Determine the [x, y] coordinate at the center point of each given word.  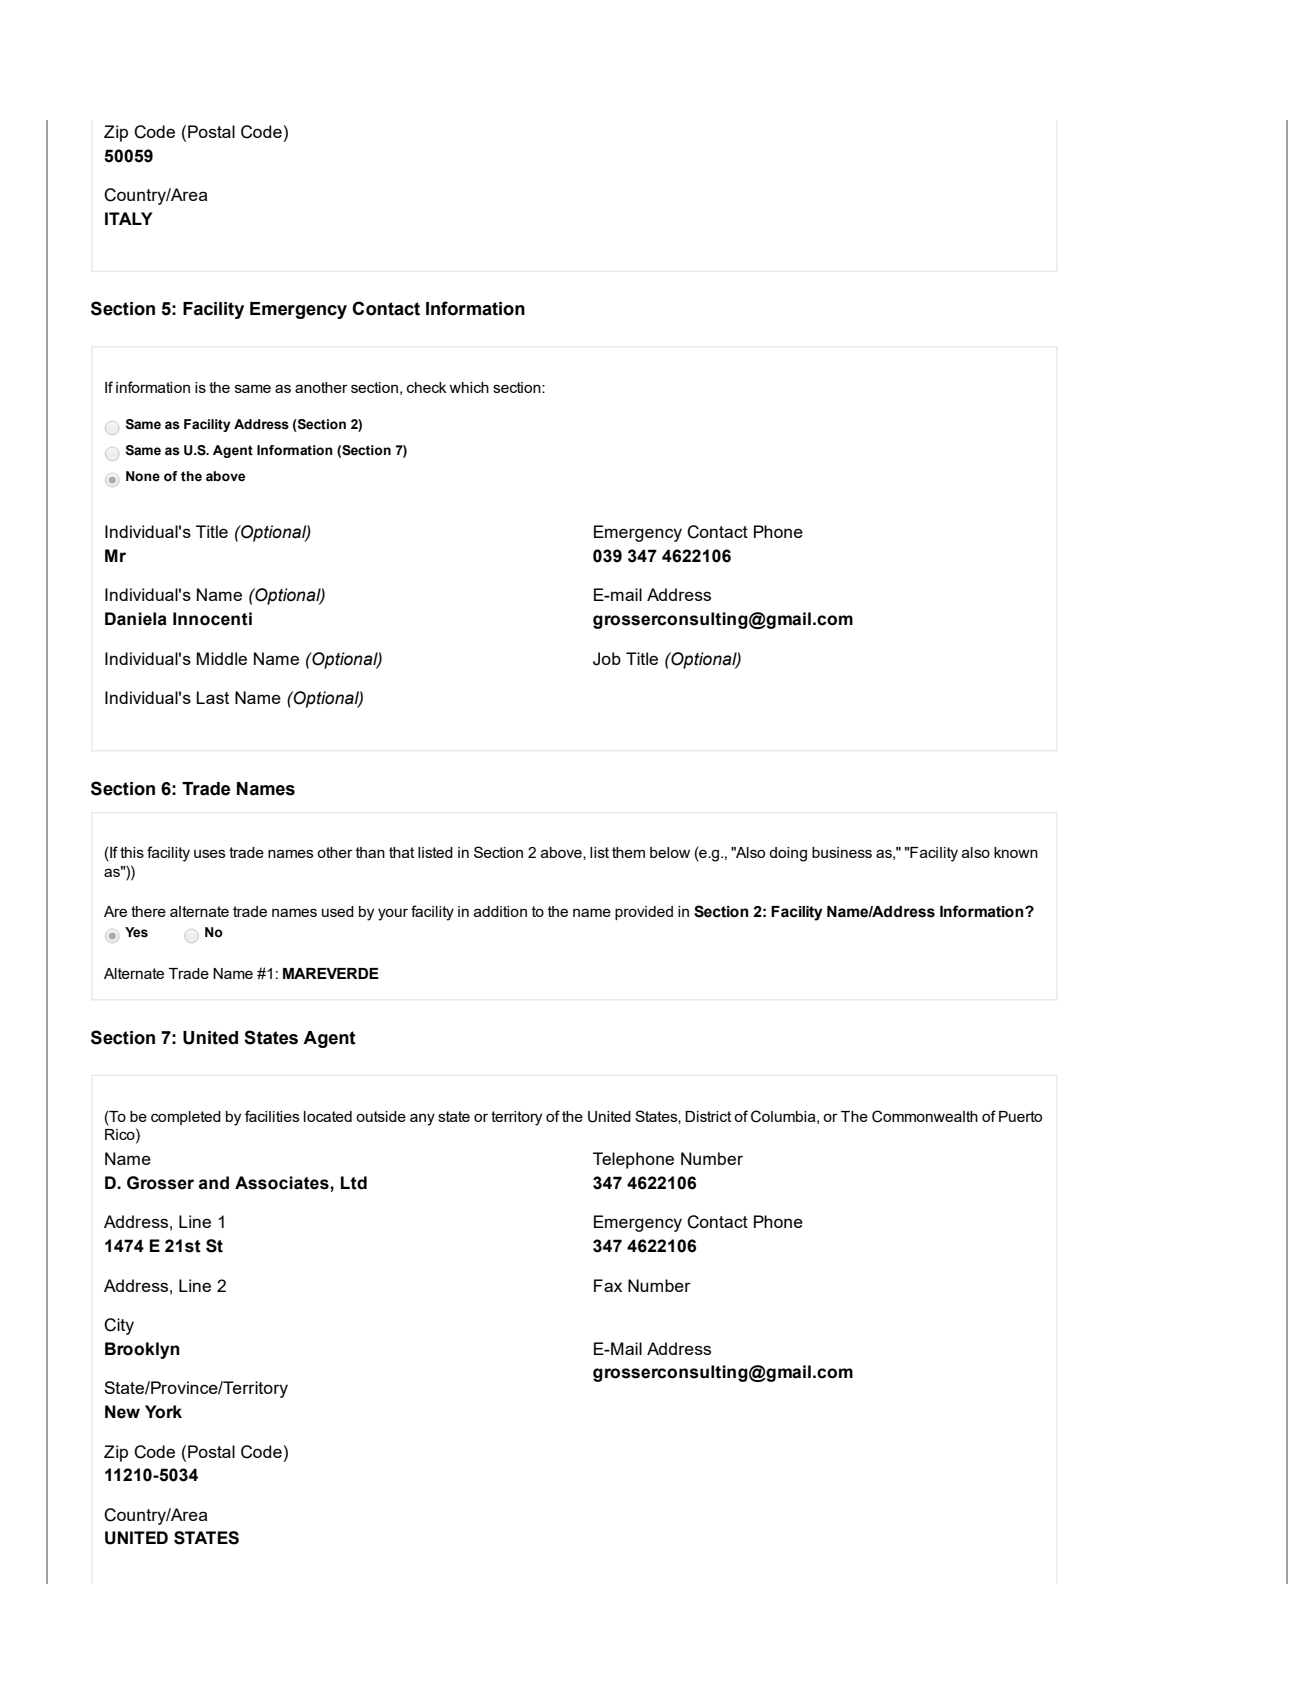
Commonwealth [925, 1116]
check [426, 387]
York [163, 1412]
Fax [608, 1285]
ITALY [129, 218]
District [708, 1116]
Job [607, 659]
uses [210, 853]
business [842, 852]
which [469, 387]
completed [186, 1118]
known [1016, 852]
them [628, 852]
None [143, 476]
